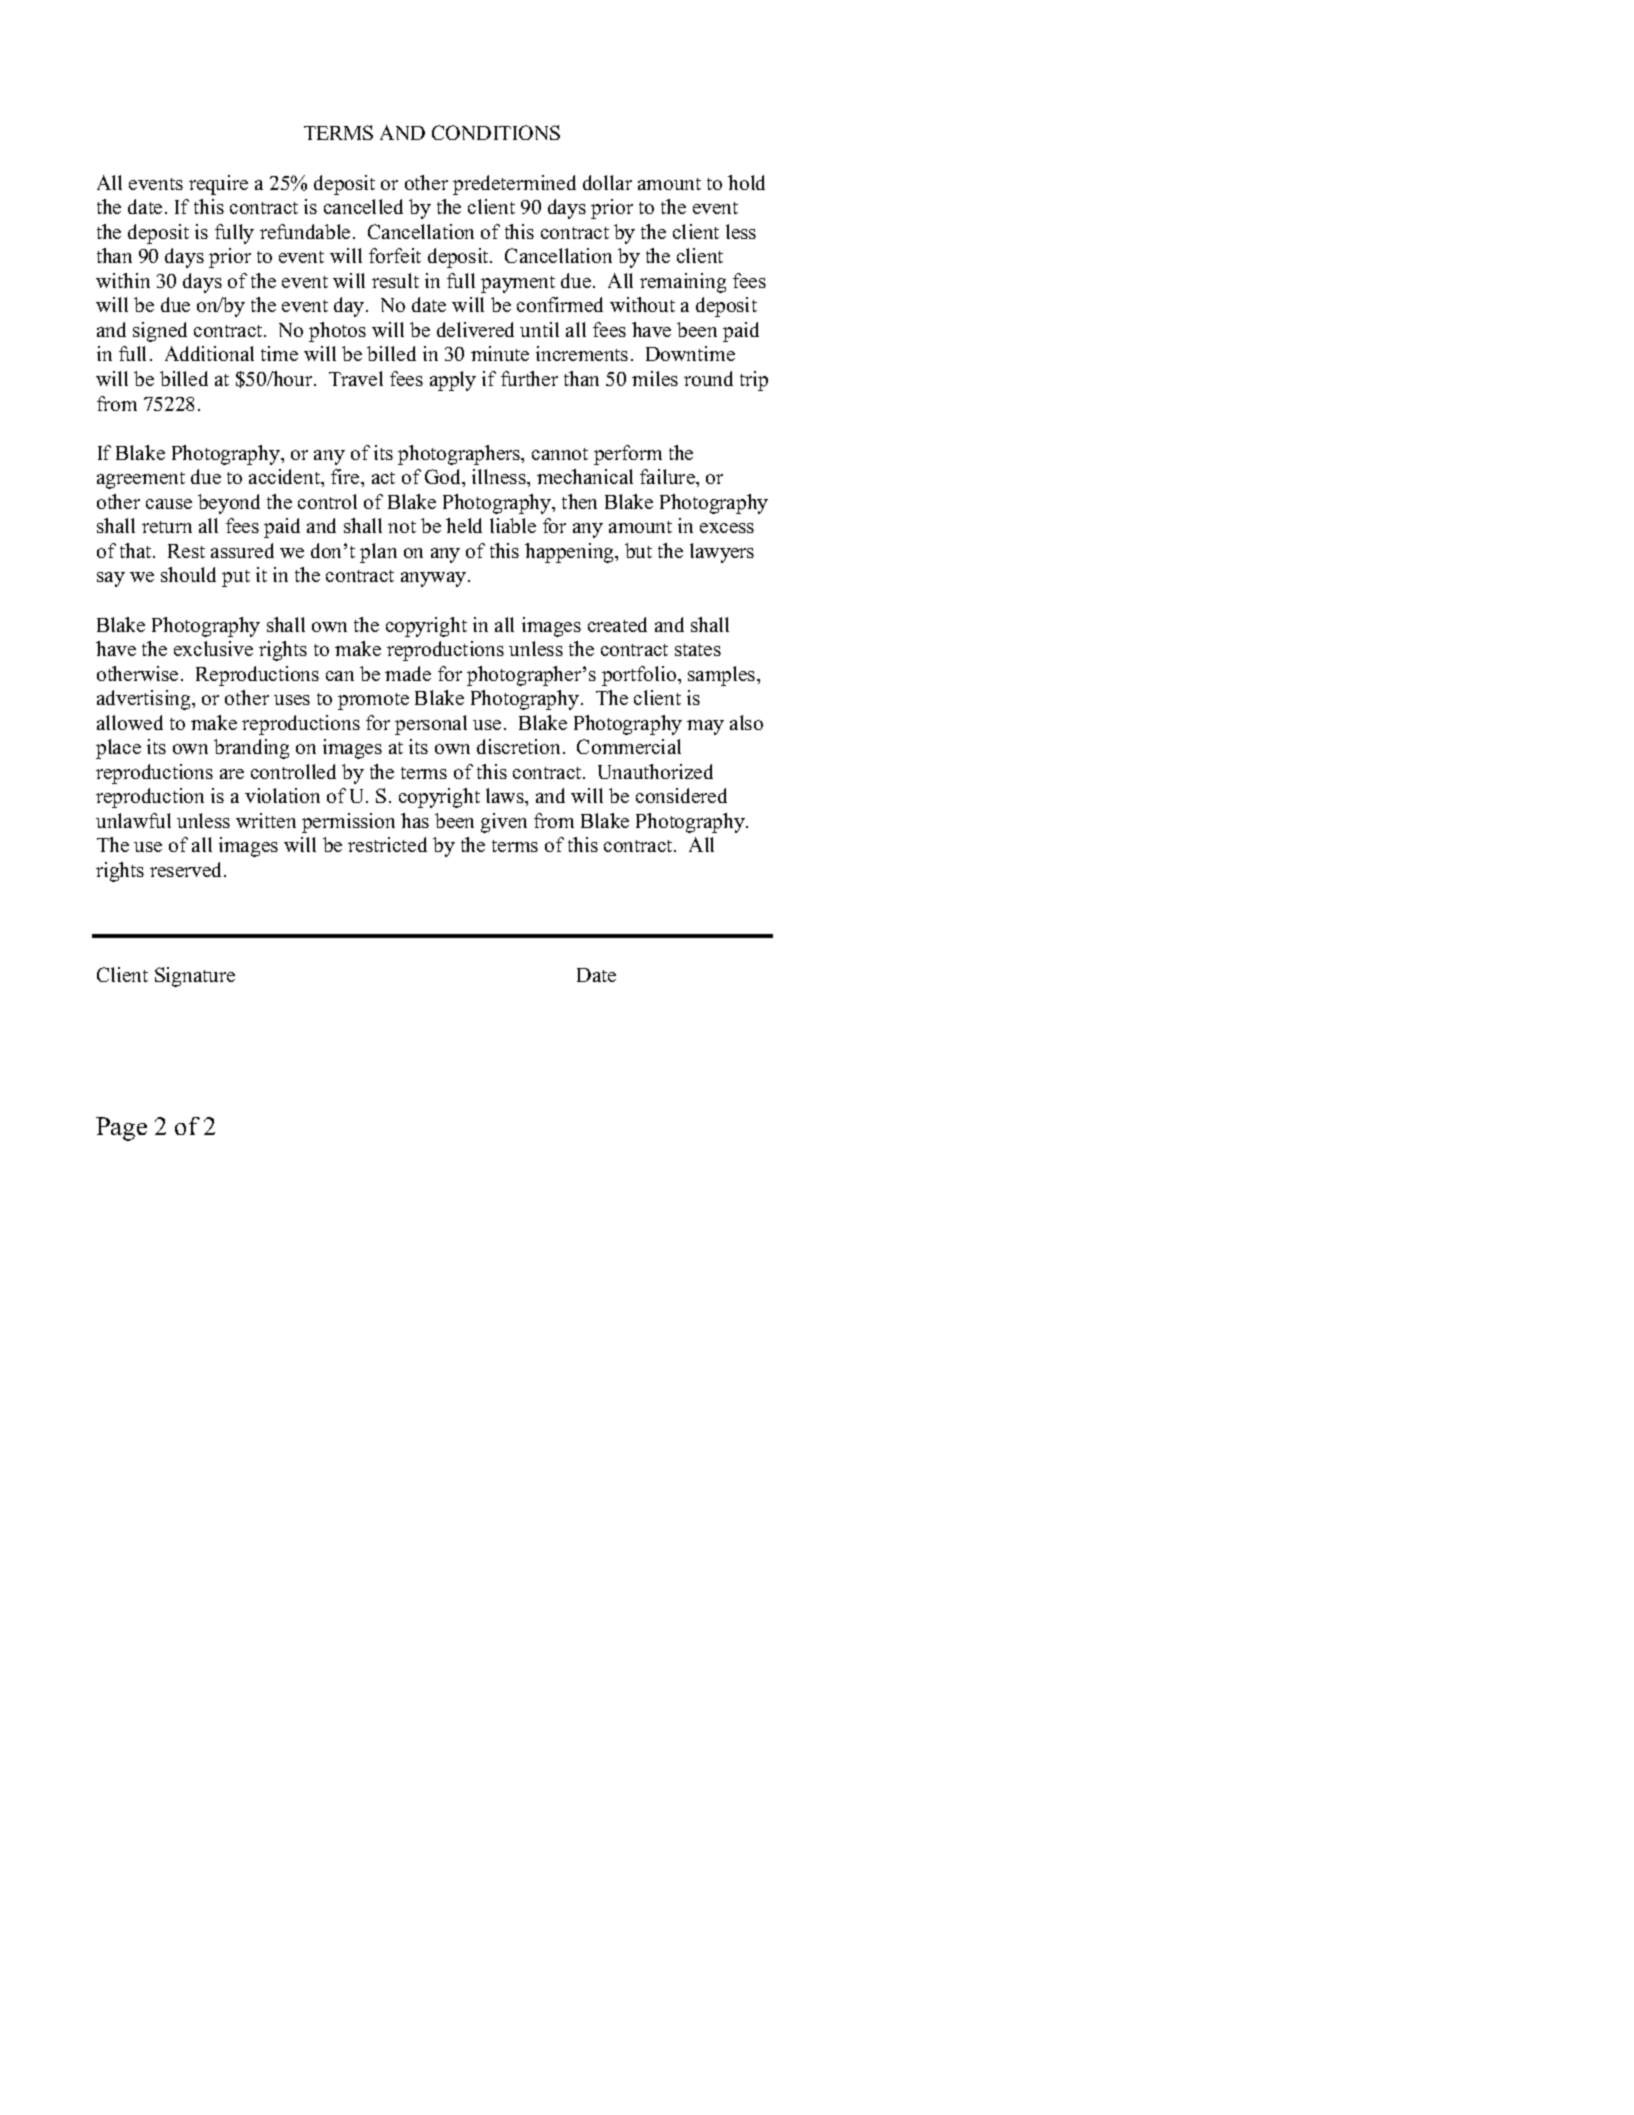 Image resolution: width=1634 pixels, height=2115 pixels. Describe the element at coordinates (496, 132) in the screenshot. I see `CONDITIONS` at that location.
